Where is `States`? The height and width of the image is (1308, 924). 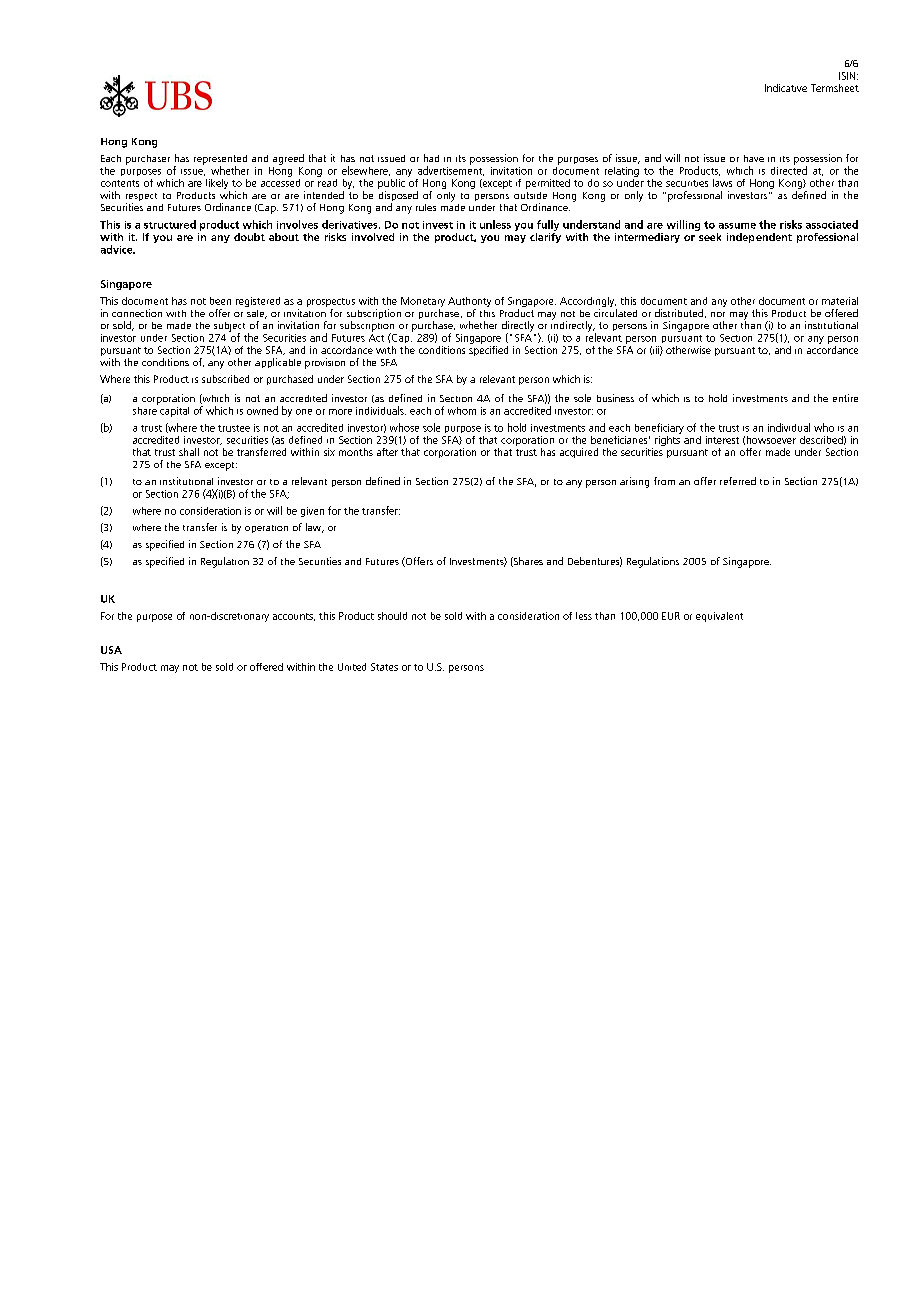 States is located at coordinates (384, 667).
